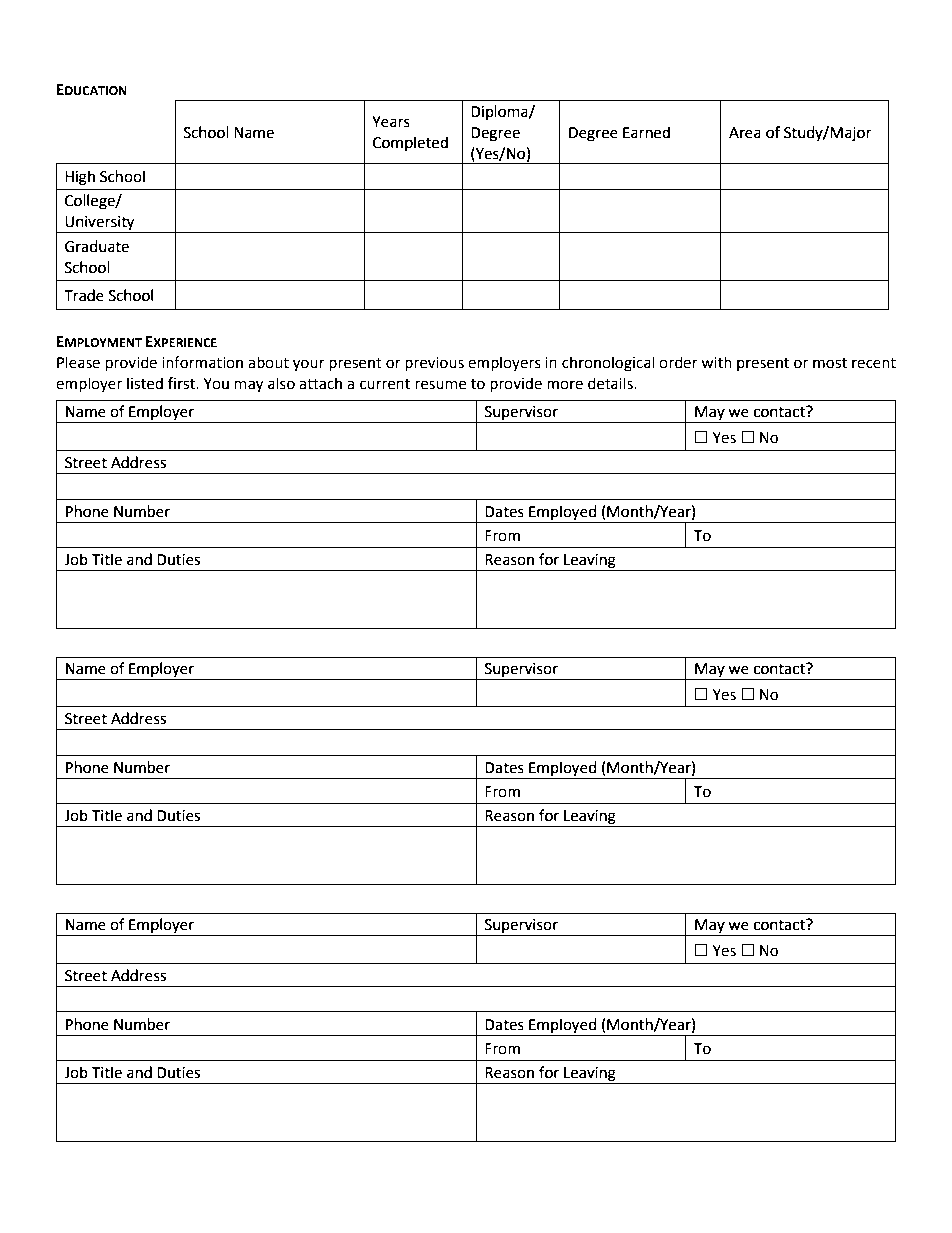  What do you see at coordinates (646, 132) in the image?
I see `Earned` at bounding box center [646, 132].
